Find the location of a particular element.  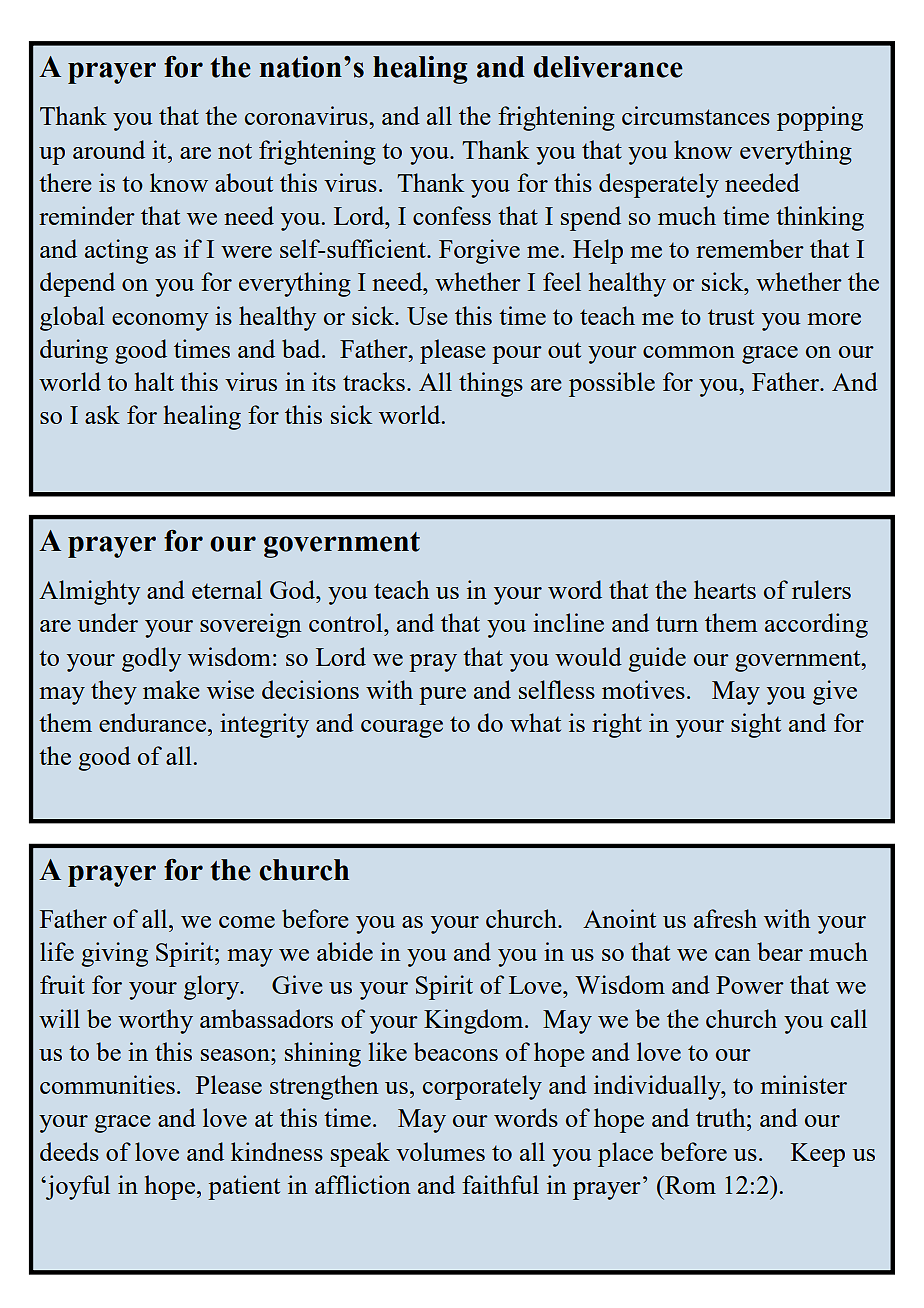

common is located at coordinates (689, 352).
